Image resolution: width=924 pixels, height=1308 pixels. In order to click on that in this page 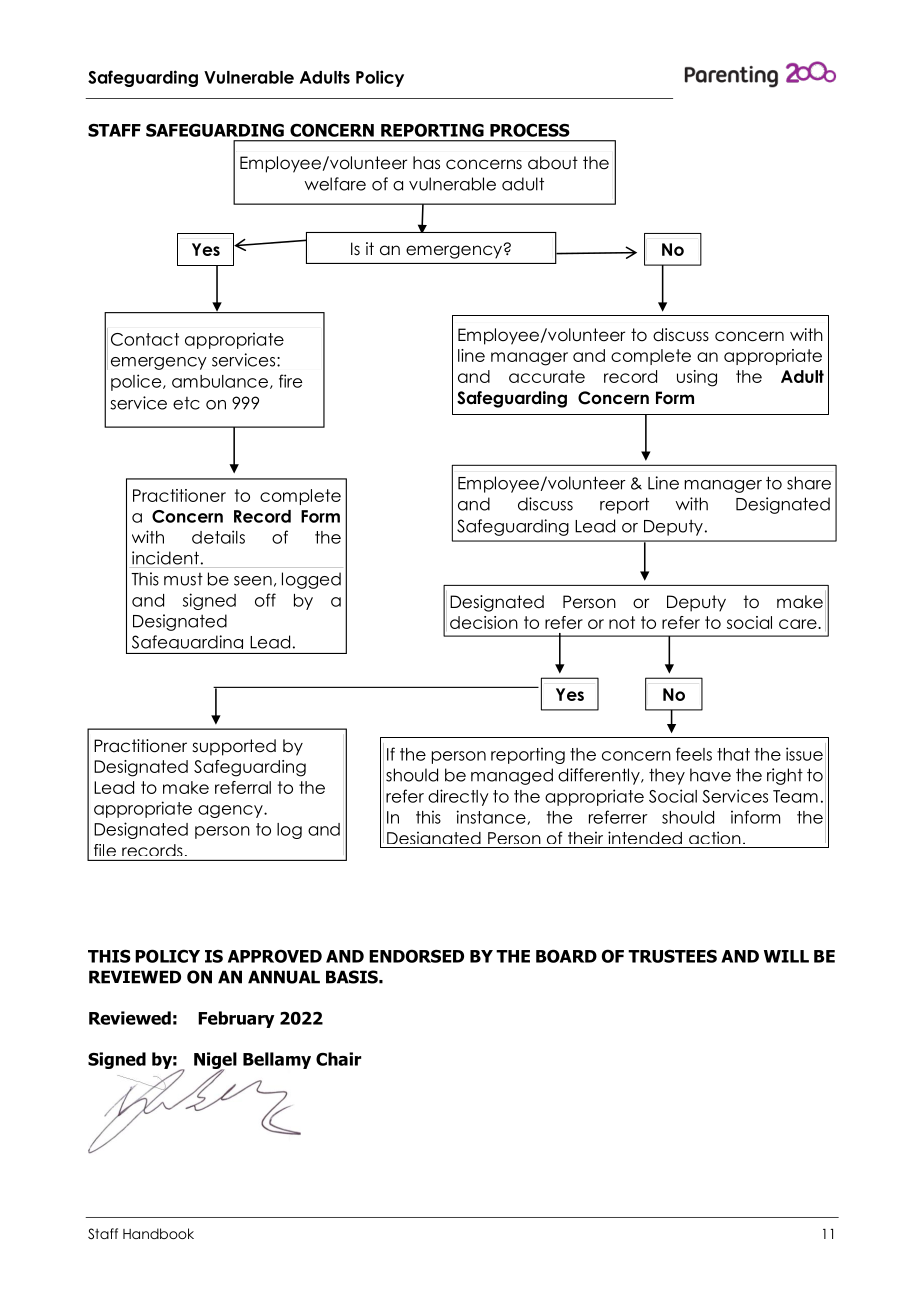, I will do `click(733, 754)`.
